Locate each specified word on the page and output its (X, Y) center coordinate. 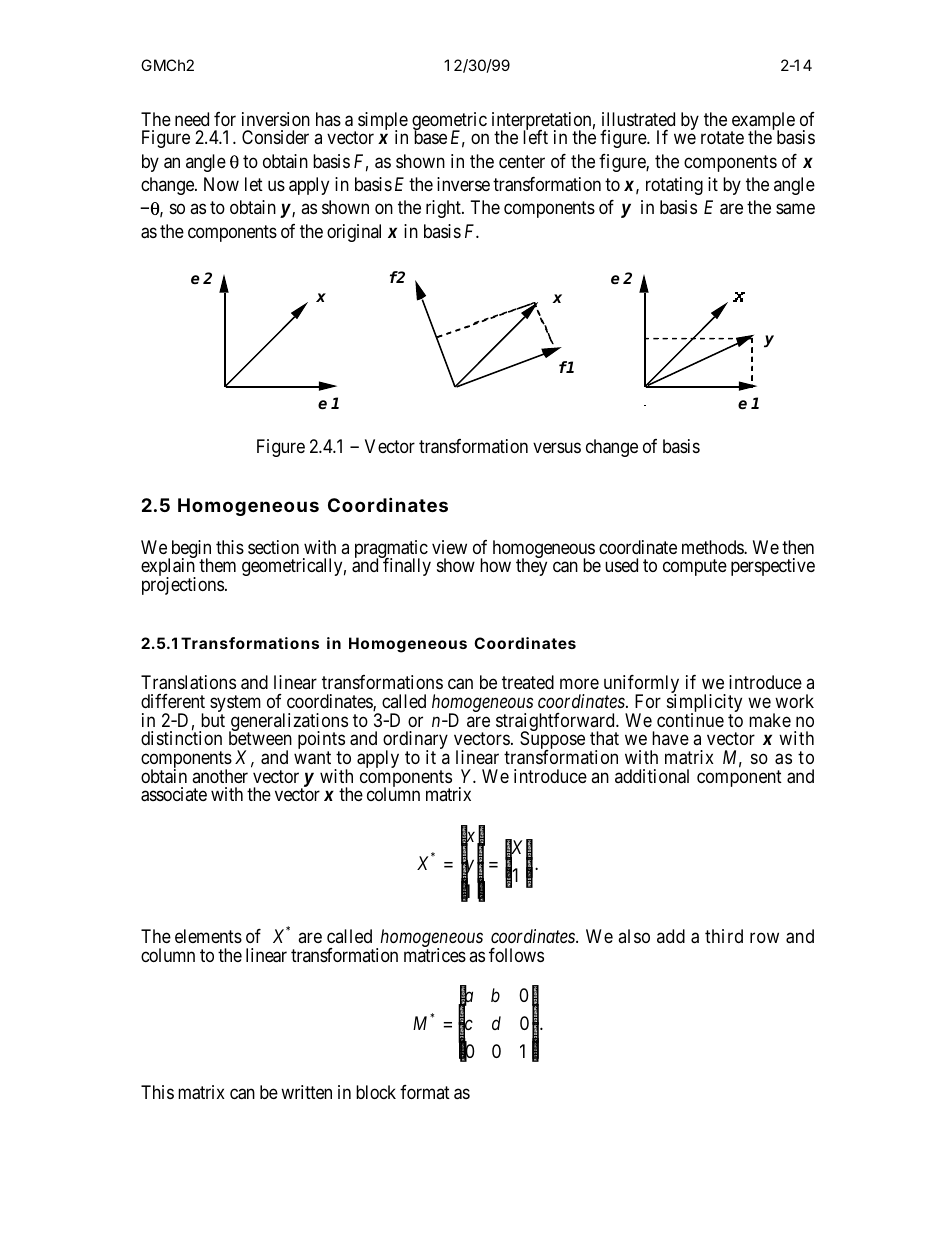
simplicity (704, 704)
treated (528, 682)
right (444, 209)
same (795, 209)
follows (516, 955)
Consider (275, 137)
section (273, 547)
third (724, 936)
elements (208, 936)
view (449, 547)
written (306, 1092)
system (235, 705)
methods (713, 547)
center (522, 161)
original (354, 233)
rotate (722, 137)
